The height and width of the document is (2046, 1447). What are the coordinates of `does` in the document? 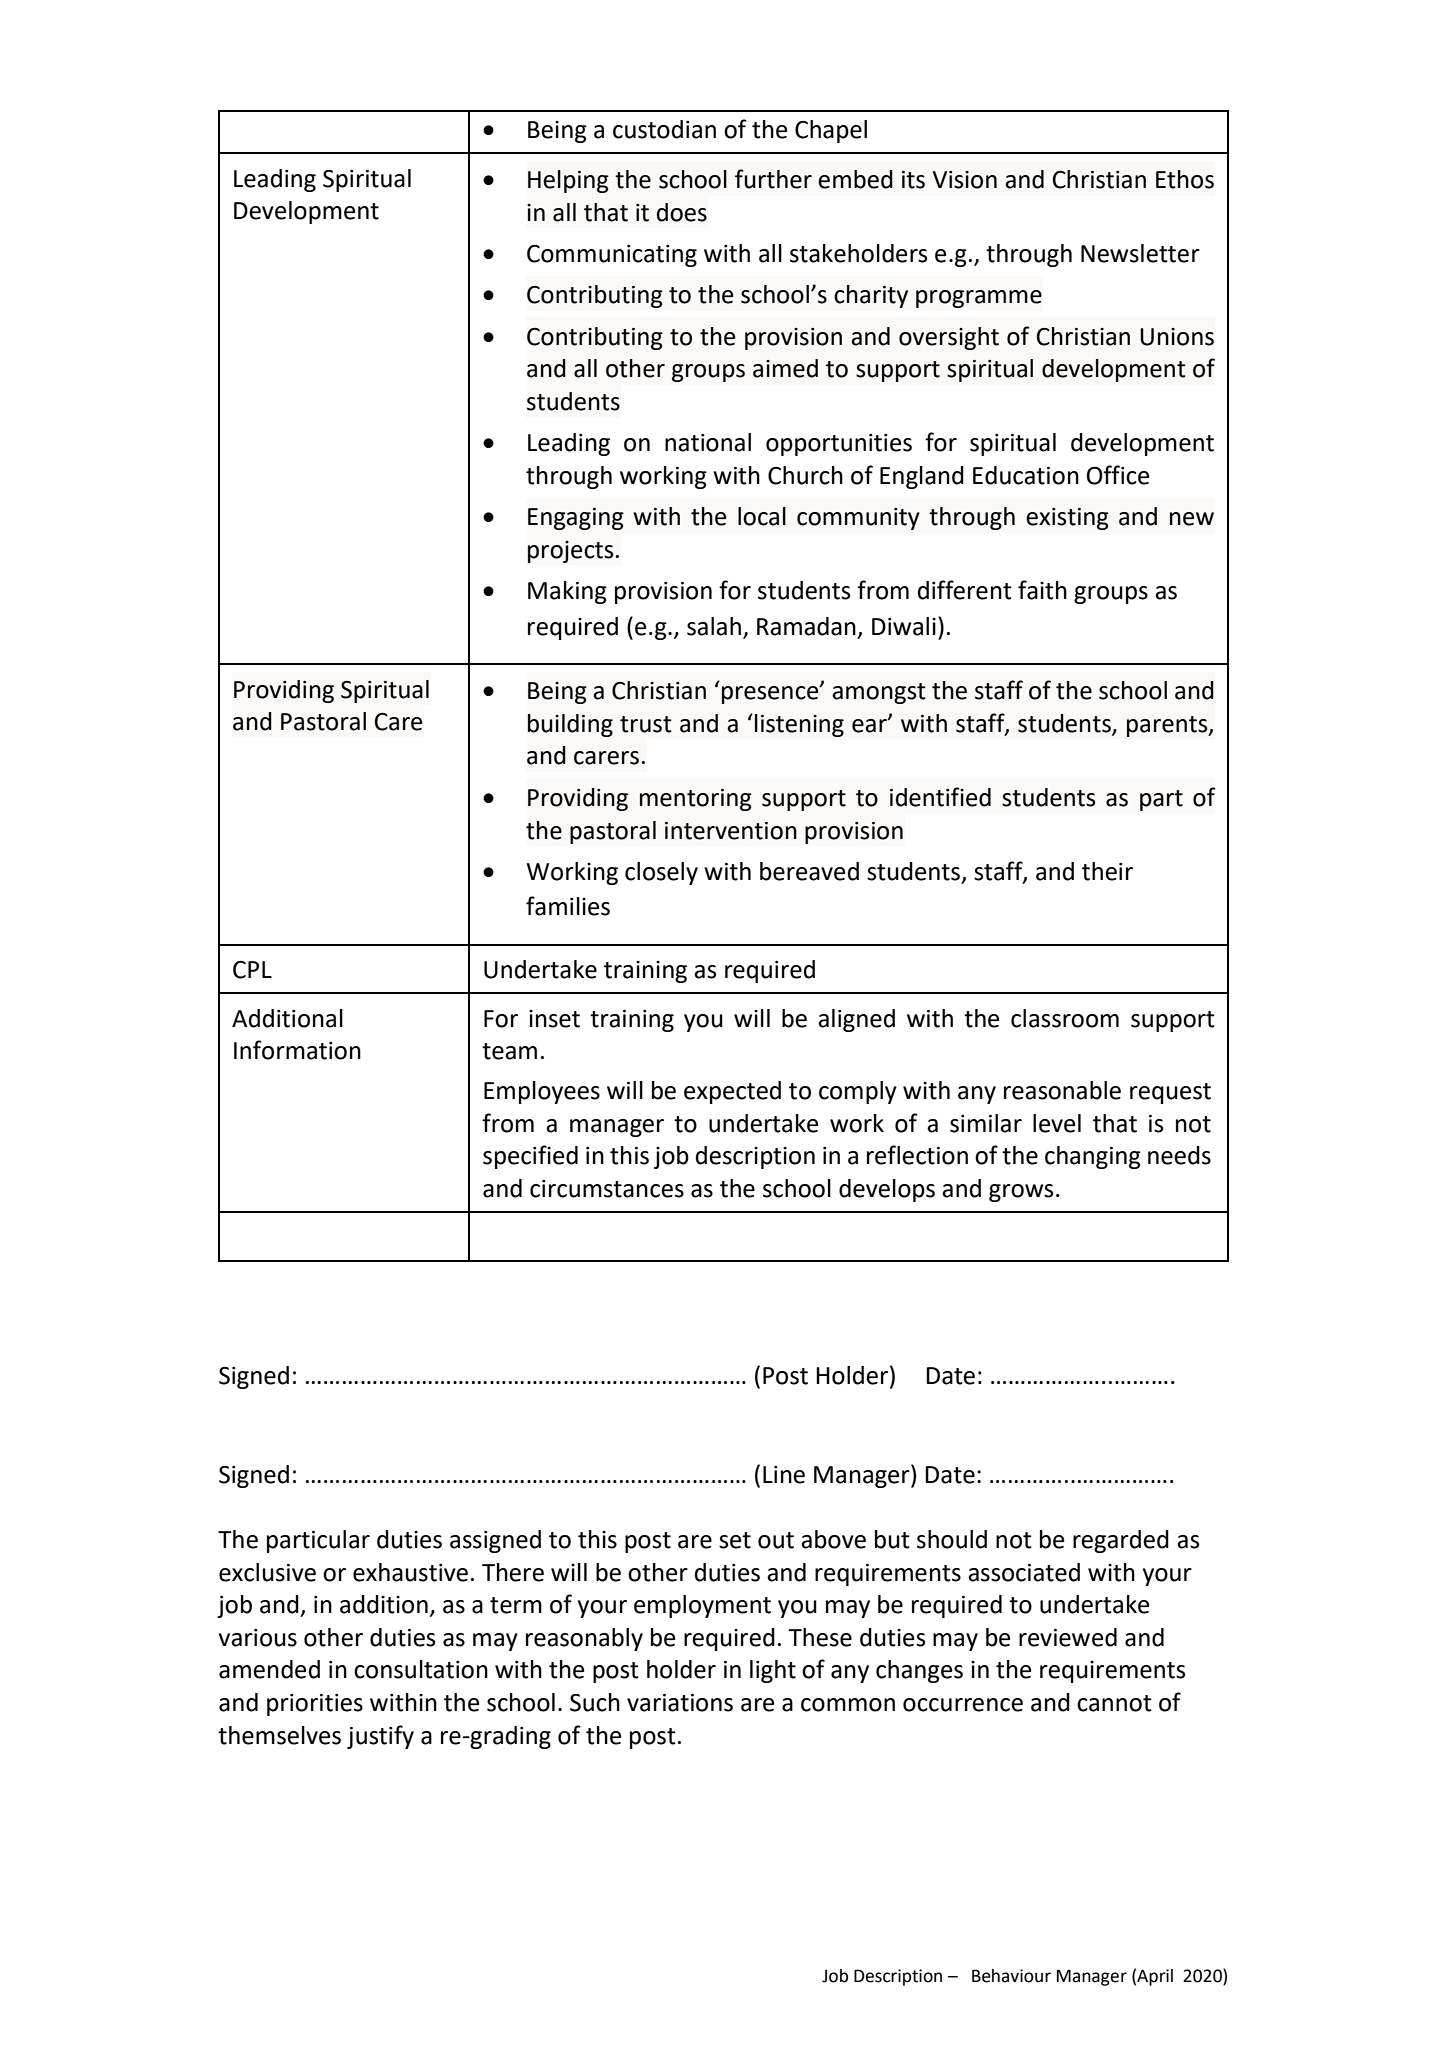 It's located at (682, 212).
